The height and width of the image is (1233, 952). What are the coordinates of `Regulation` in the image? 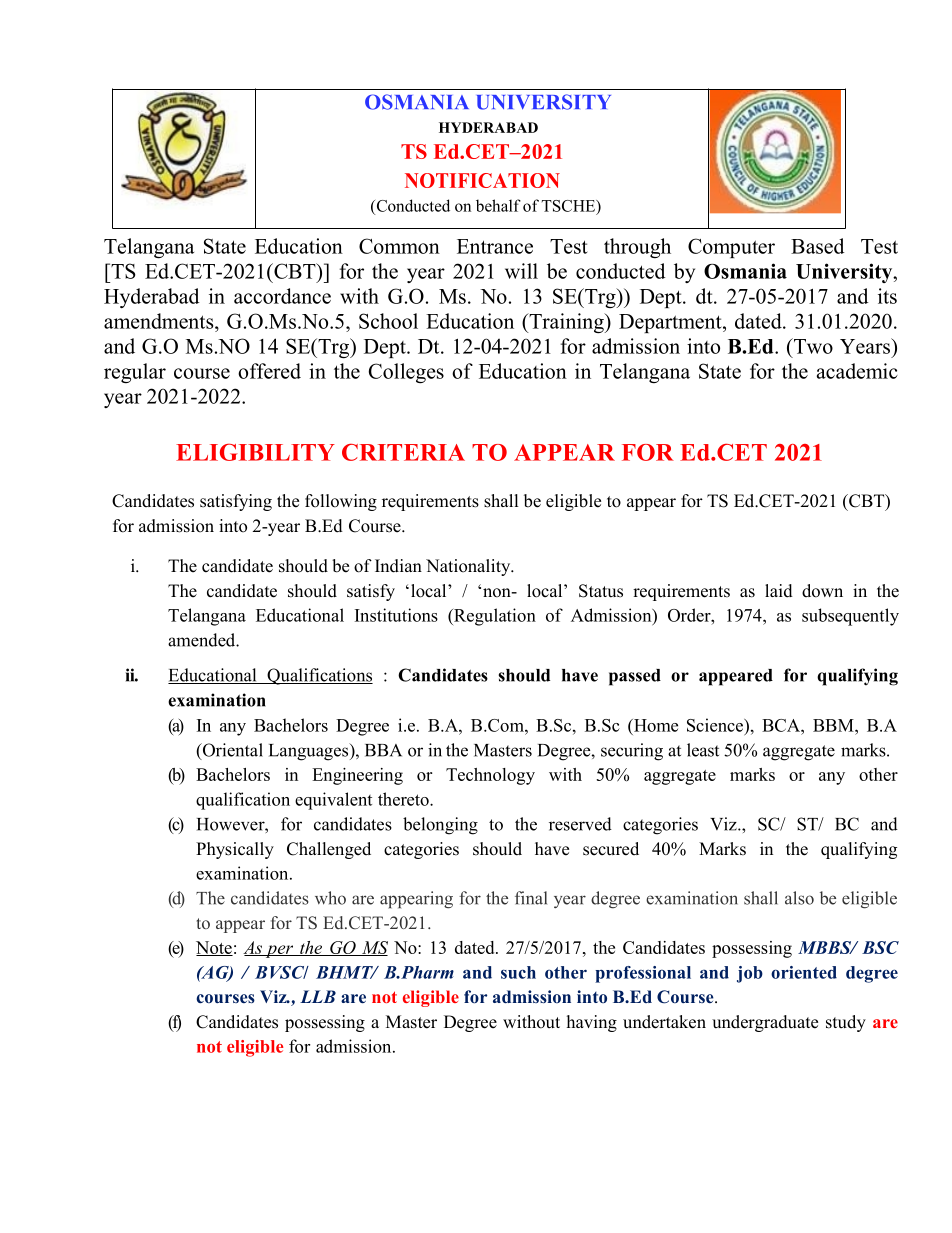 It's located at (494, 617).
